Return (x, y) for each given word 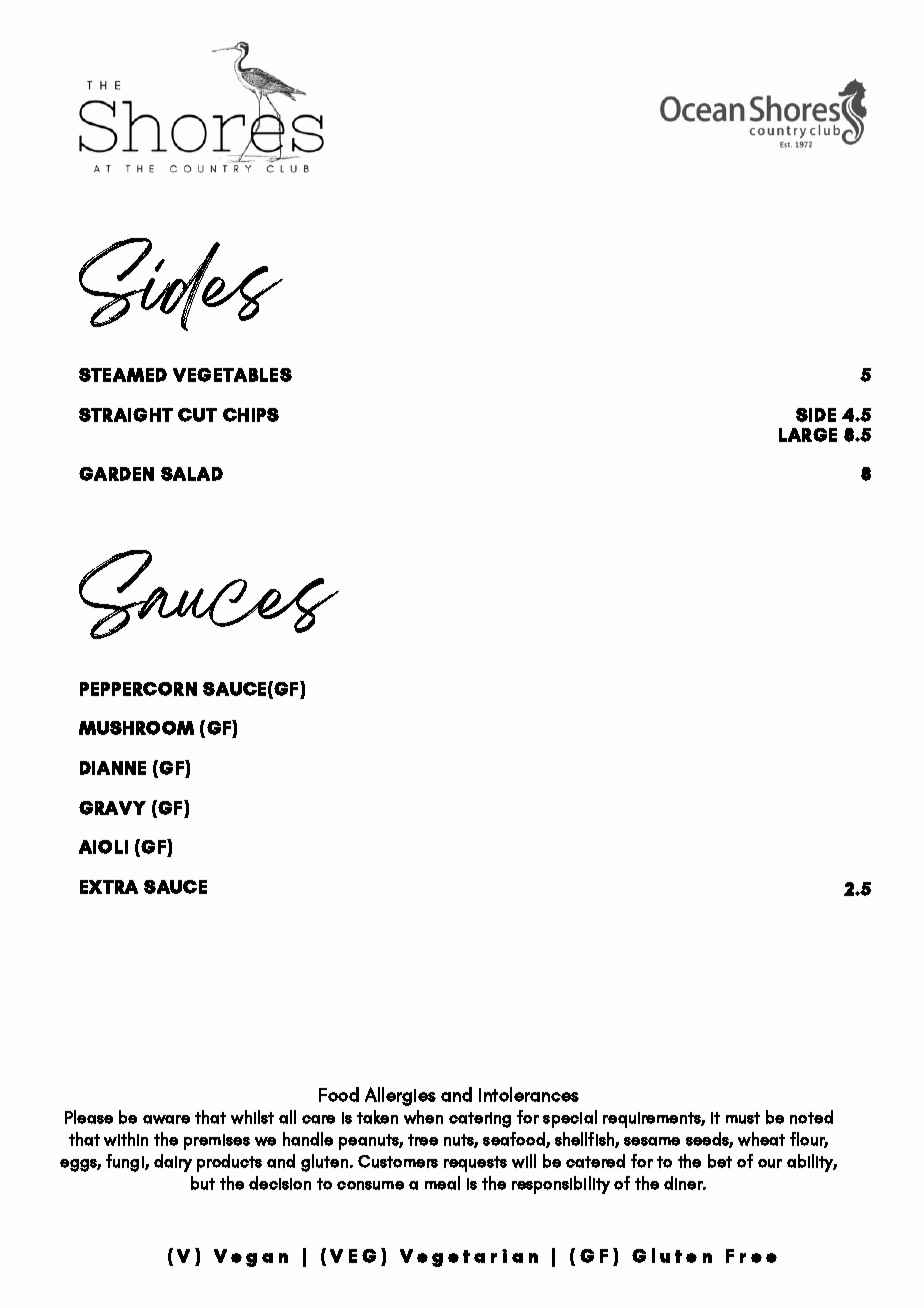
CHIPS (251, 415)
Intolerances (529, 1094)
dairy (173, 1163)
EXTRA (109, 887)
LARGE (808, 435)
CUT (197, 415)
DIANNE (113, 768)
